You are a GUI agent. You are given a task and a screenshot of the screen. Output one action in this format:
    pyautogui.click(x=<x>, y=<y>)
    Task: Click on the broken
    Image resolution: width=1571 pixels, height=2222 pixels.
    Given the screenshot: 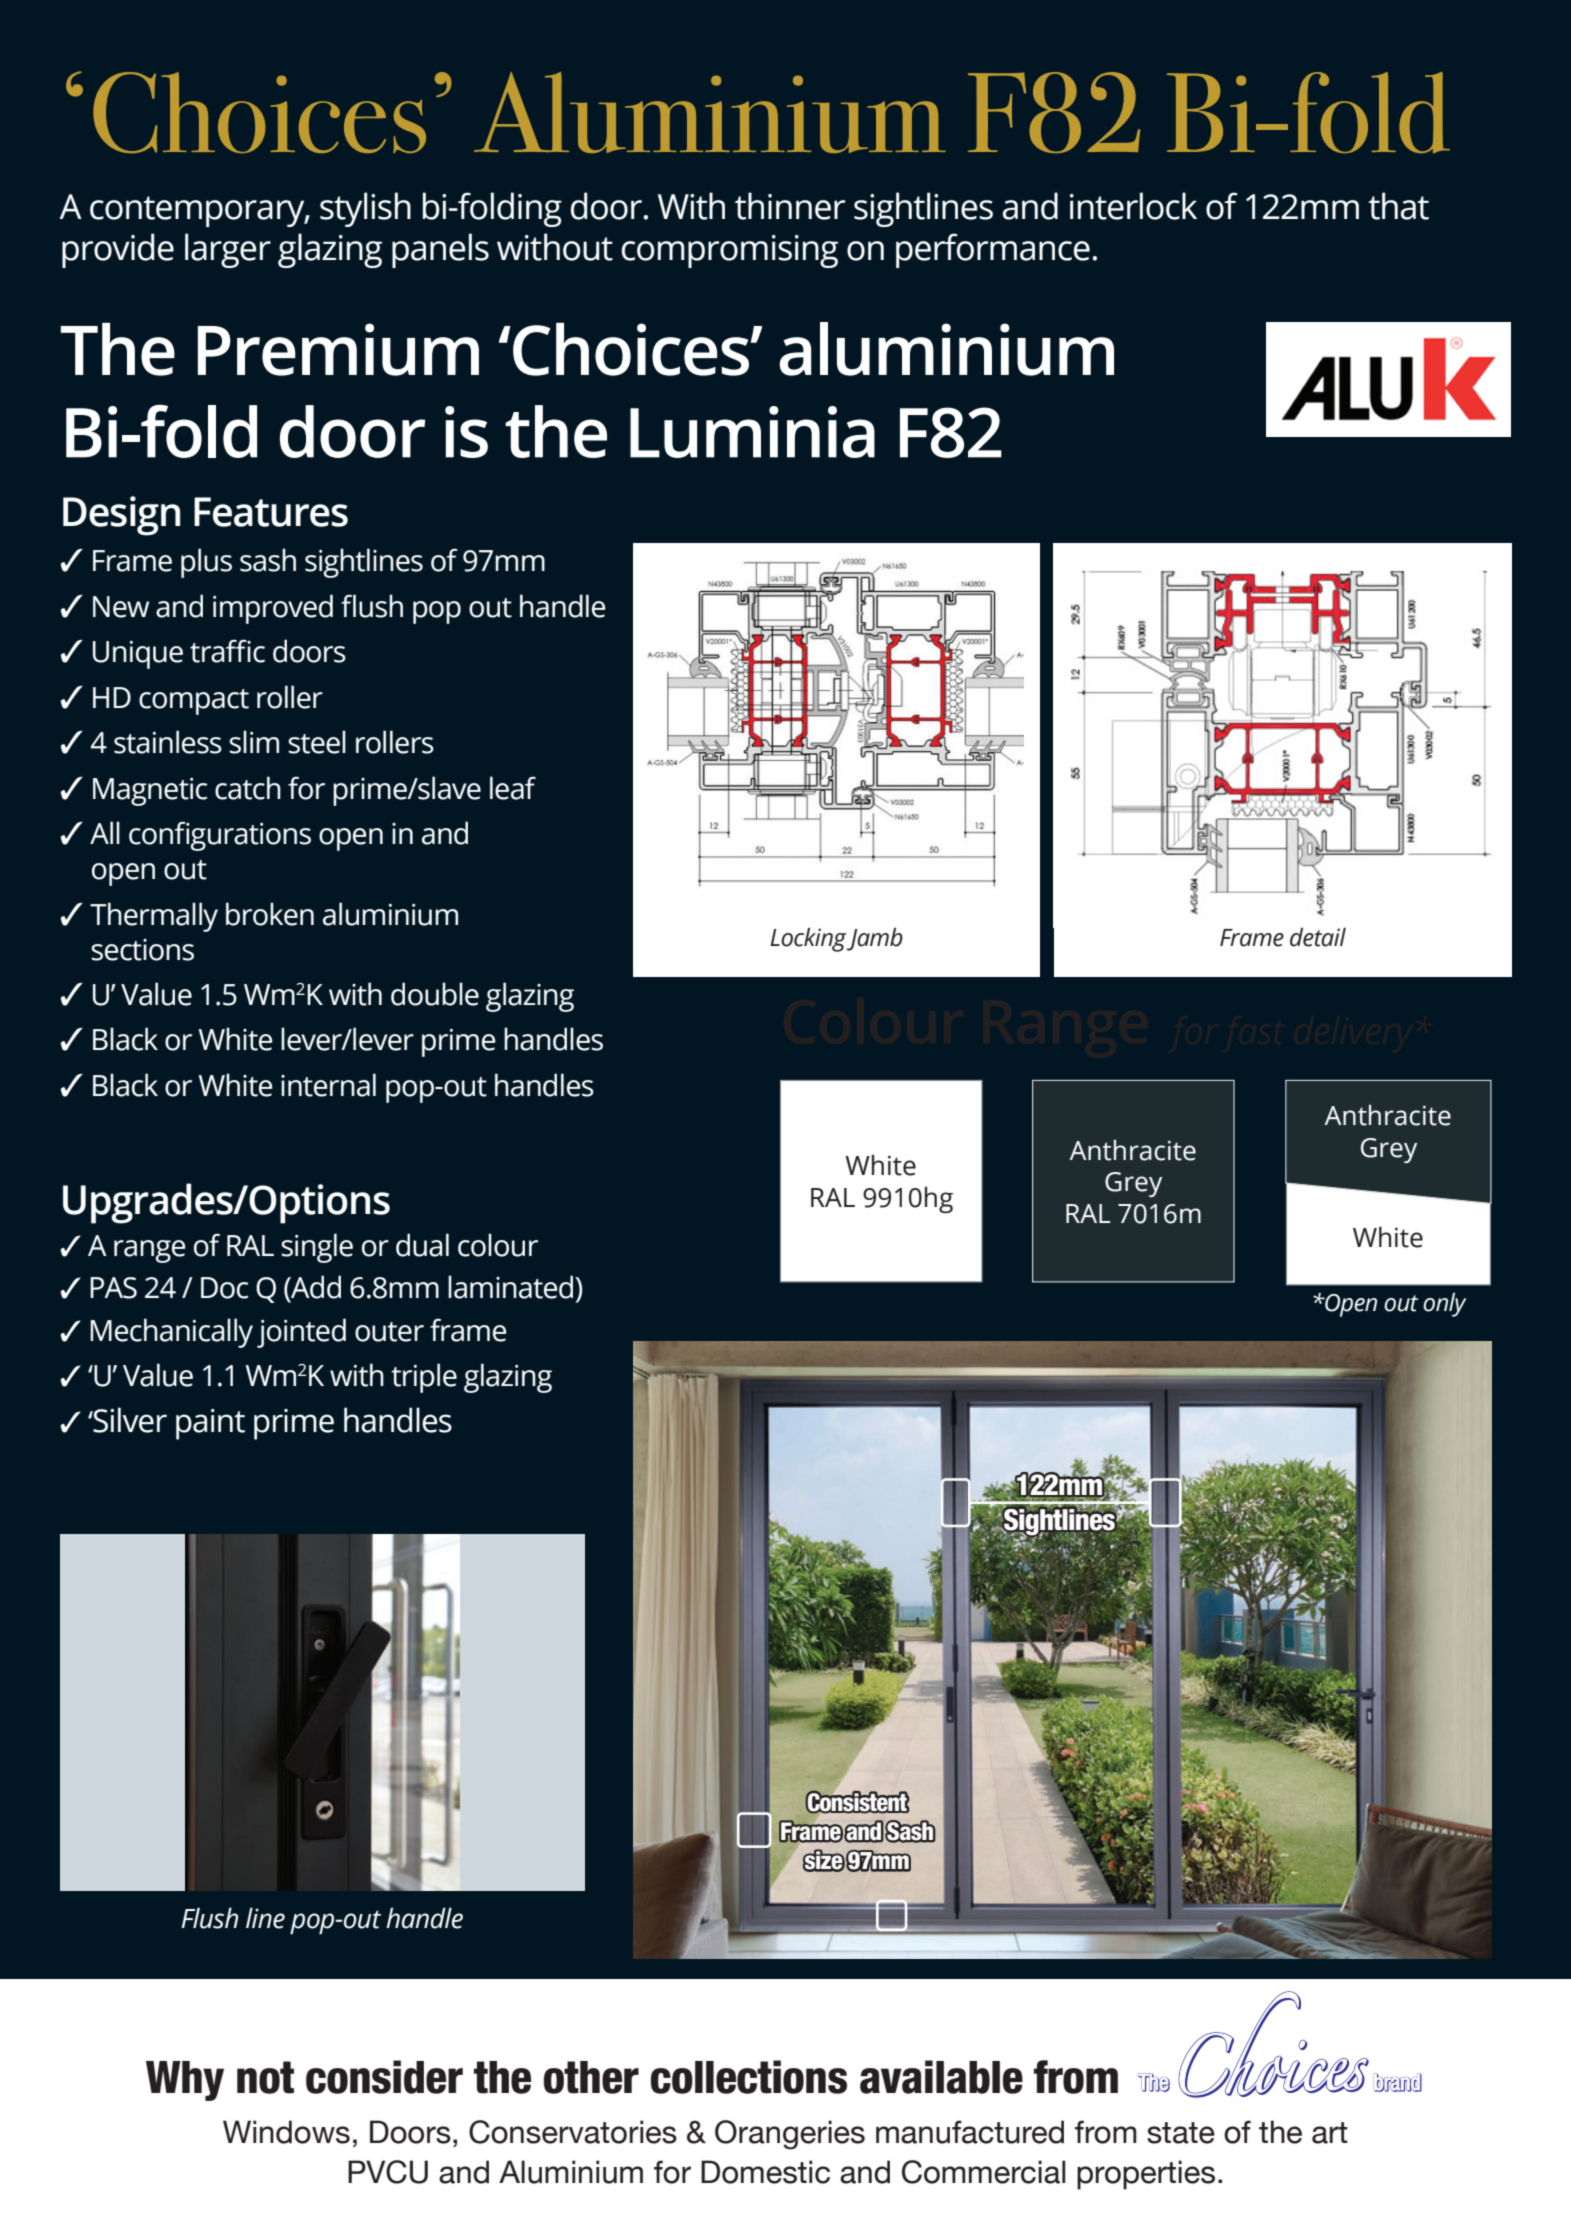 What is the action you would take?
    pyautogui.click(x=270, y=914)
